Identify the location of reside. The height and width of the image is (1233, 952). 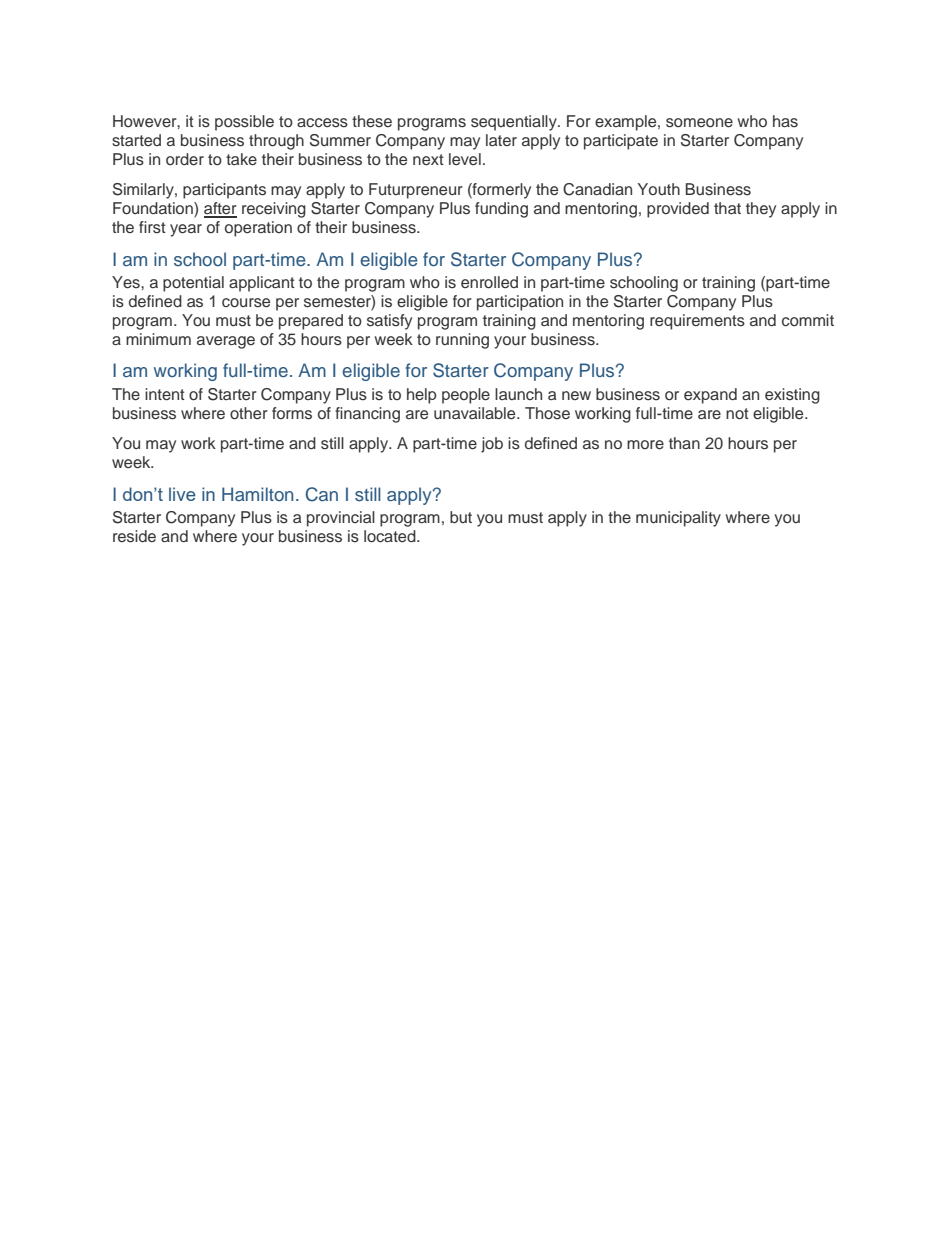
(134, 536).
